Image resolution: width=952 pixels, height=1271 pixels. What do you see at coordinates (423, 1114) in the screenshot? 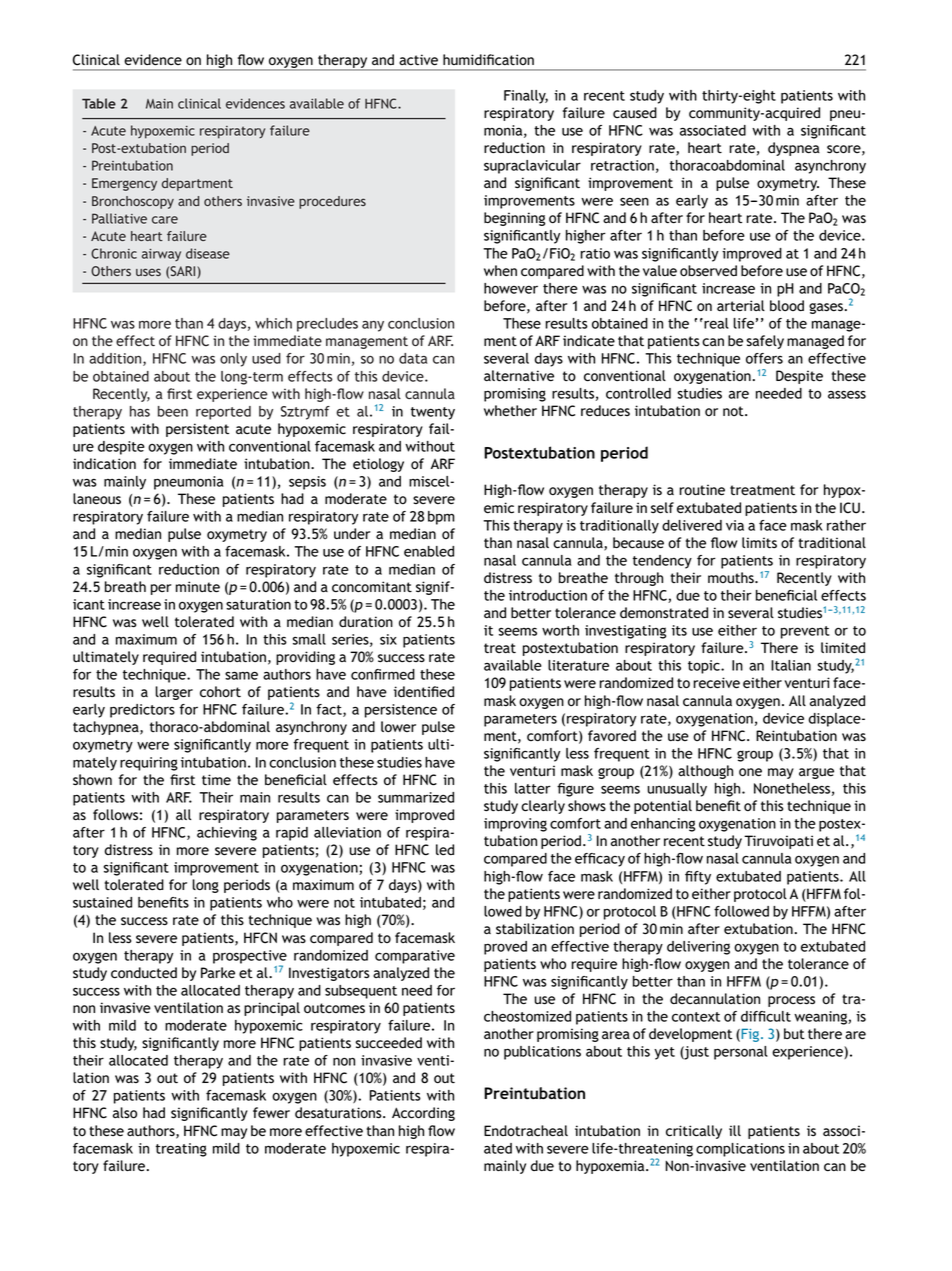
I see `According` at bounding box center [423, 1114].
